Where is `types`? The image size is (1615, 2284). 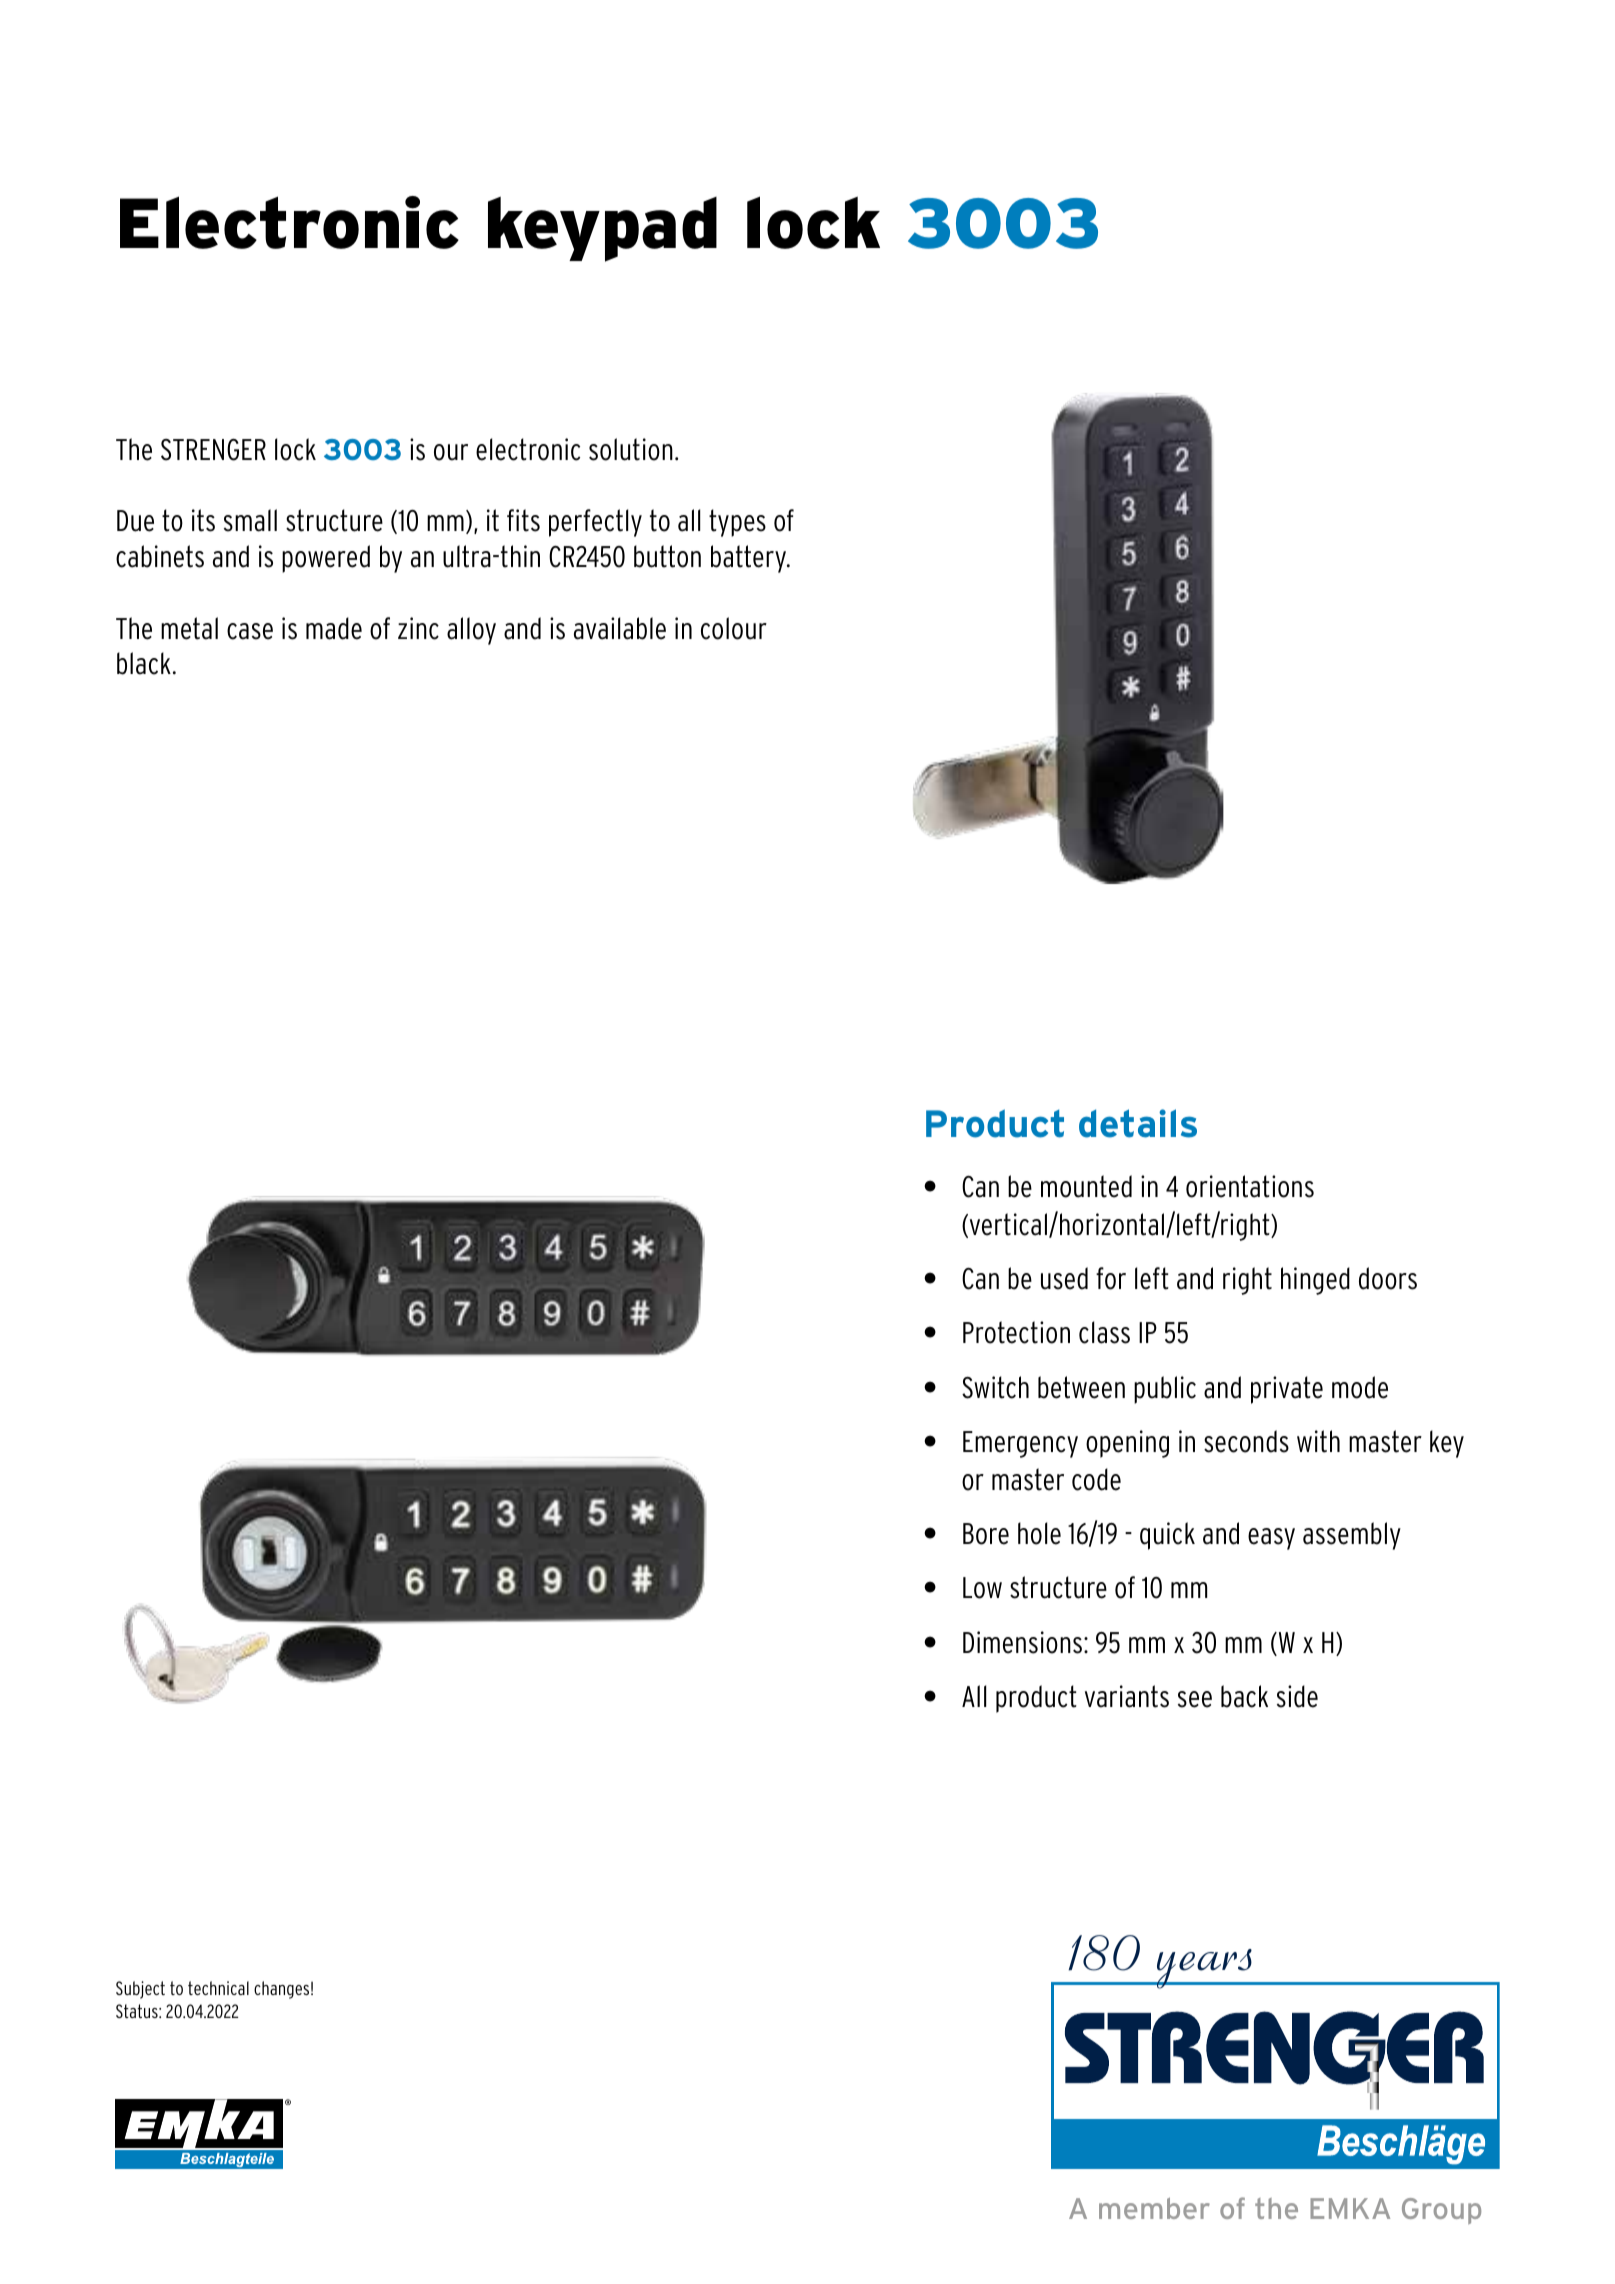 types is located at coordinates (737, 523).
